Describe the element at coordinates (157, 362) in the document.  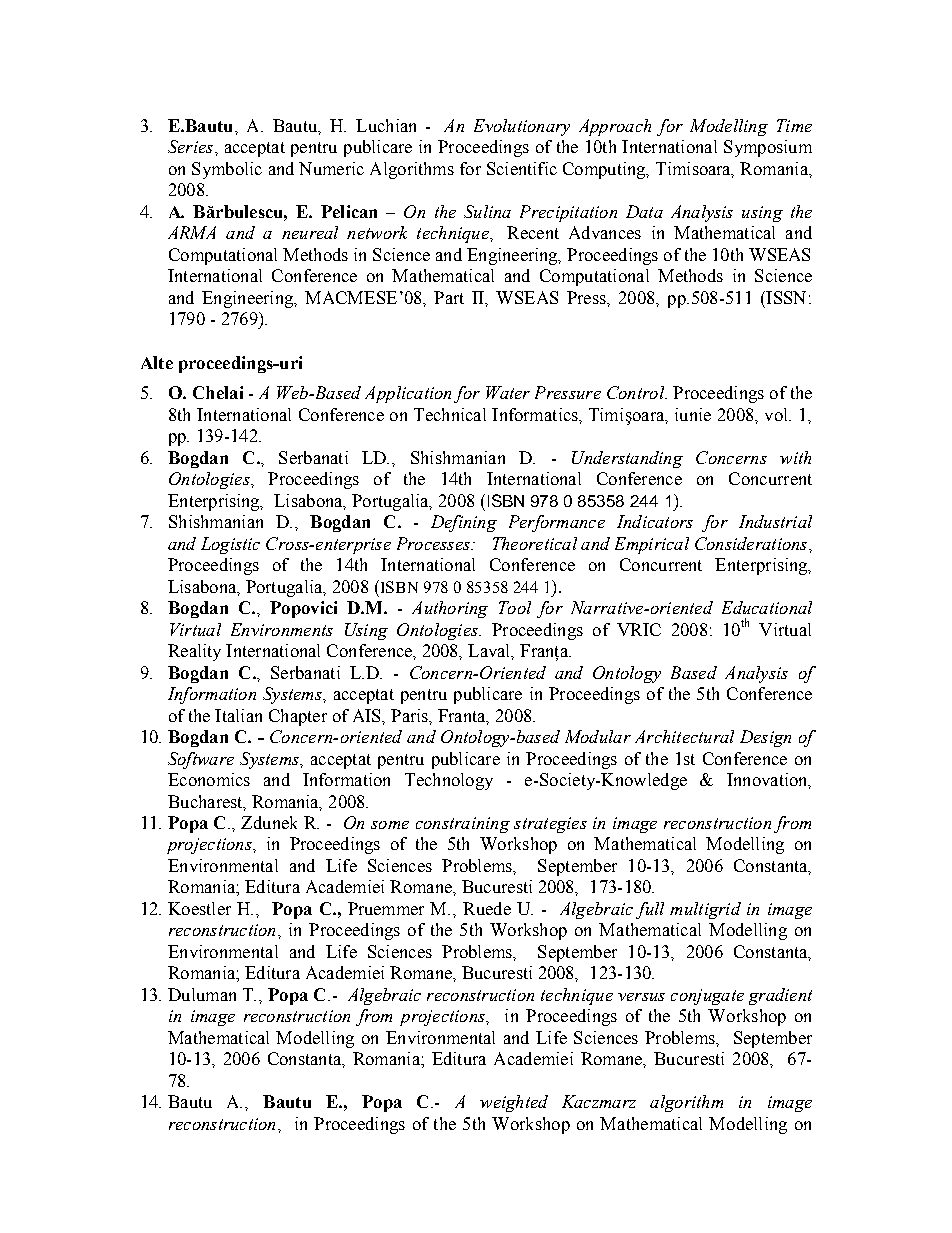
I see `Alte` at that location.
